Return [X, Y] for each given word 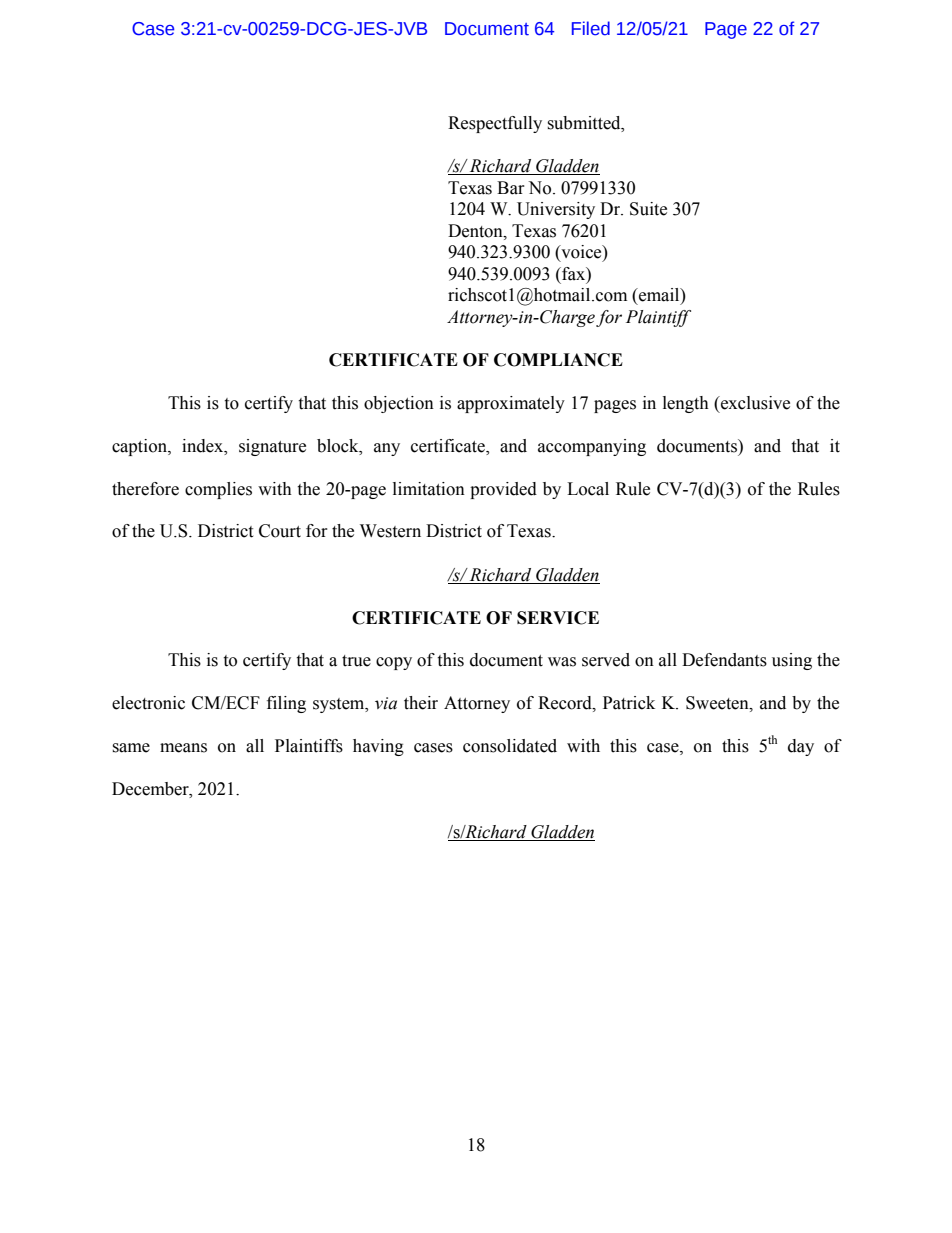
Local [588, 489]
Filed [591, 28]
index [204, 446]
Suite [648, 209]
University [556, 210]
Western [390, 531]
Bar [511, 188]
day [801, 747]
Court [280, 531]
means [183, 748]
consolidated [510, 746]
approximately [511, 404]
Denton [476, 231]
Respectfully [495, 124]
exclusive [754, 403]
